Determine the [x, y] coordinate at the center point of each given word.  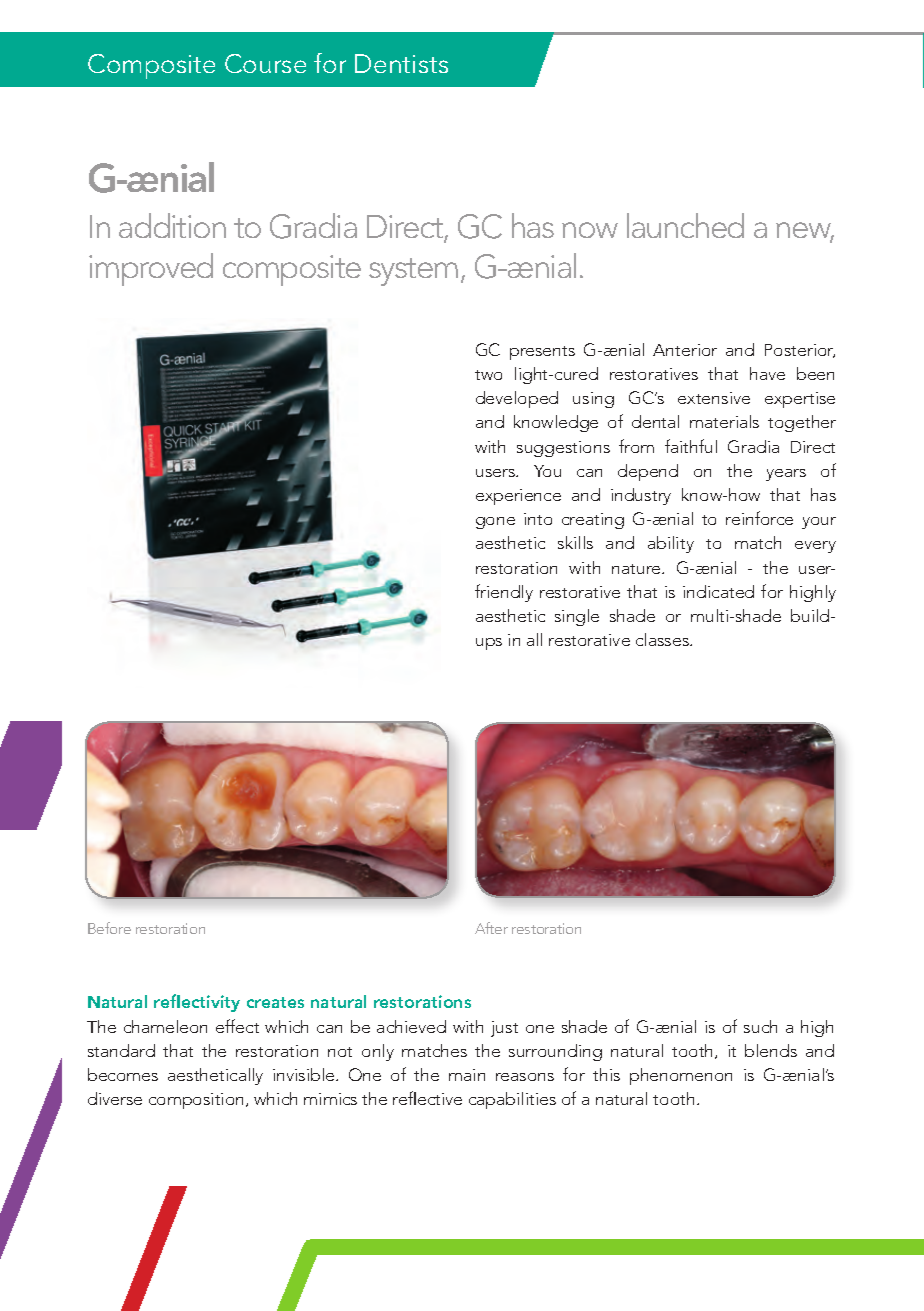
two [488, 375]
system [413, 272]
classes [663, 639]
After [491, 928]
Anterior [685, 350]
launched [685, 225]
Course [265, 63]
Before [109, 928]
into [538, 519]
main [467, 1075]
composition [196, 1101]
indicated [718, 591]
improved [151, 269]
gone [495, 523]
